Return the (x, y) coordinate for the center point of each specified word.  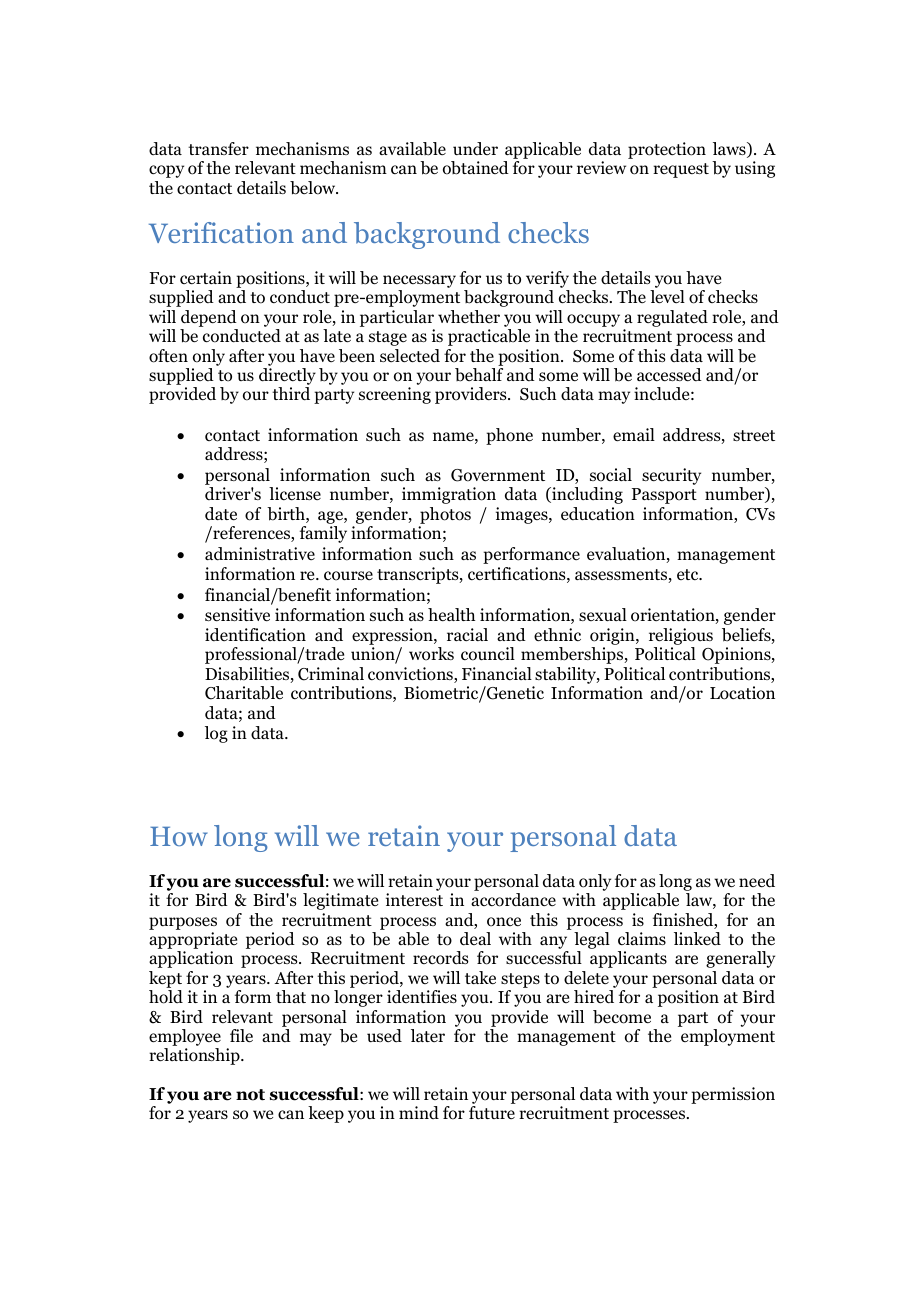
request (681, 170)
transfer (218, 149)
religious (681, 636)
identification (255, 635)
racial (467, 634)
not (250, 1095)
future (492, 1112)
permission (733, 1095)
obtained (476, 168)
